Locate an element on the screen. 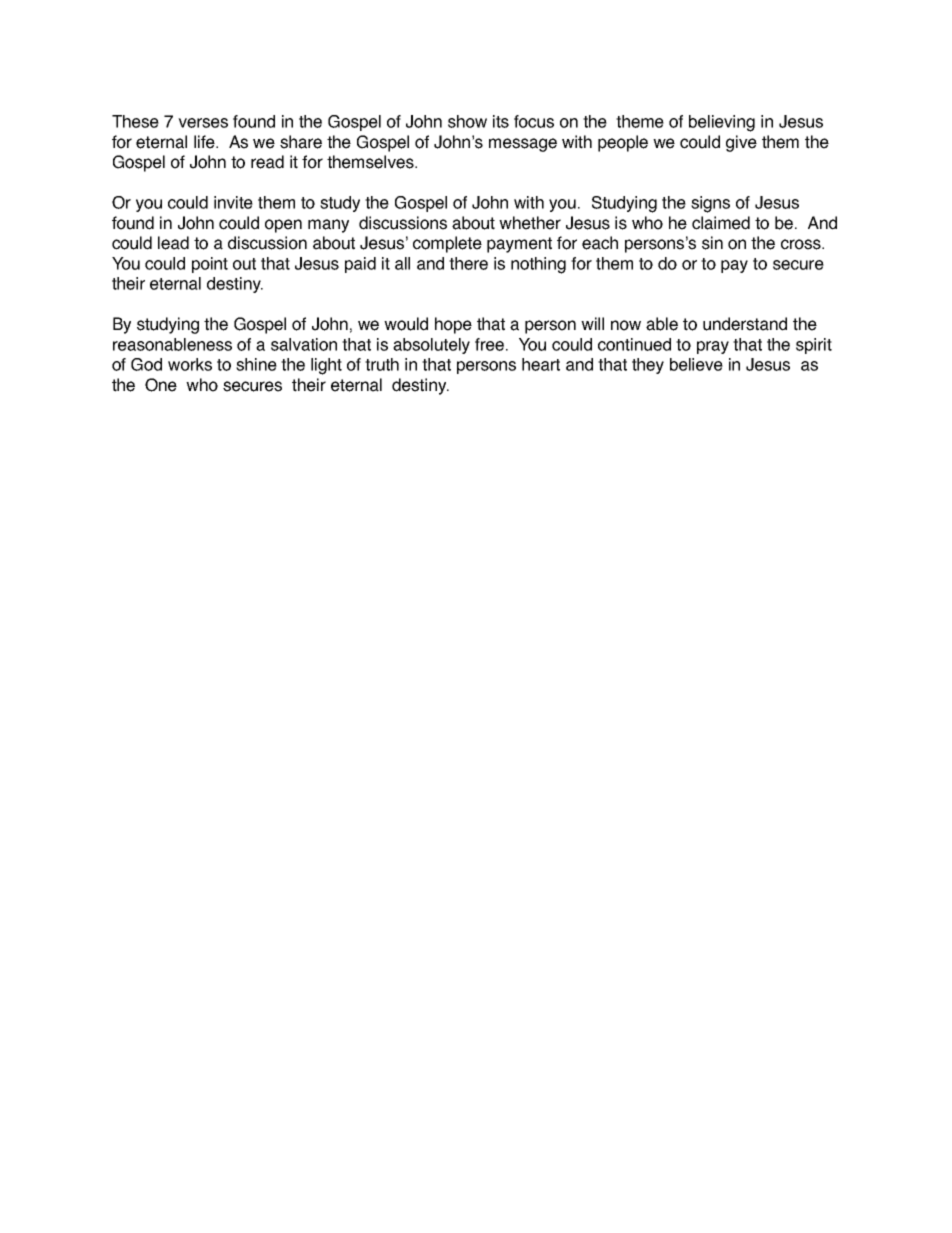 The image size is (952, 1233). show is located at coordinates (467, 121).
